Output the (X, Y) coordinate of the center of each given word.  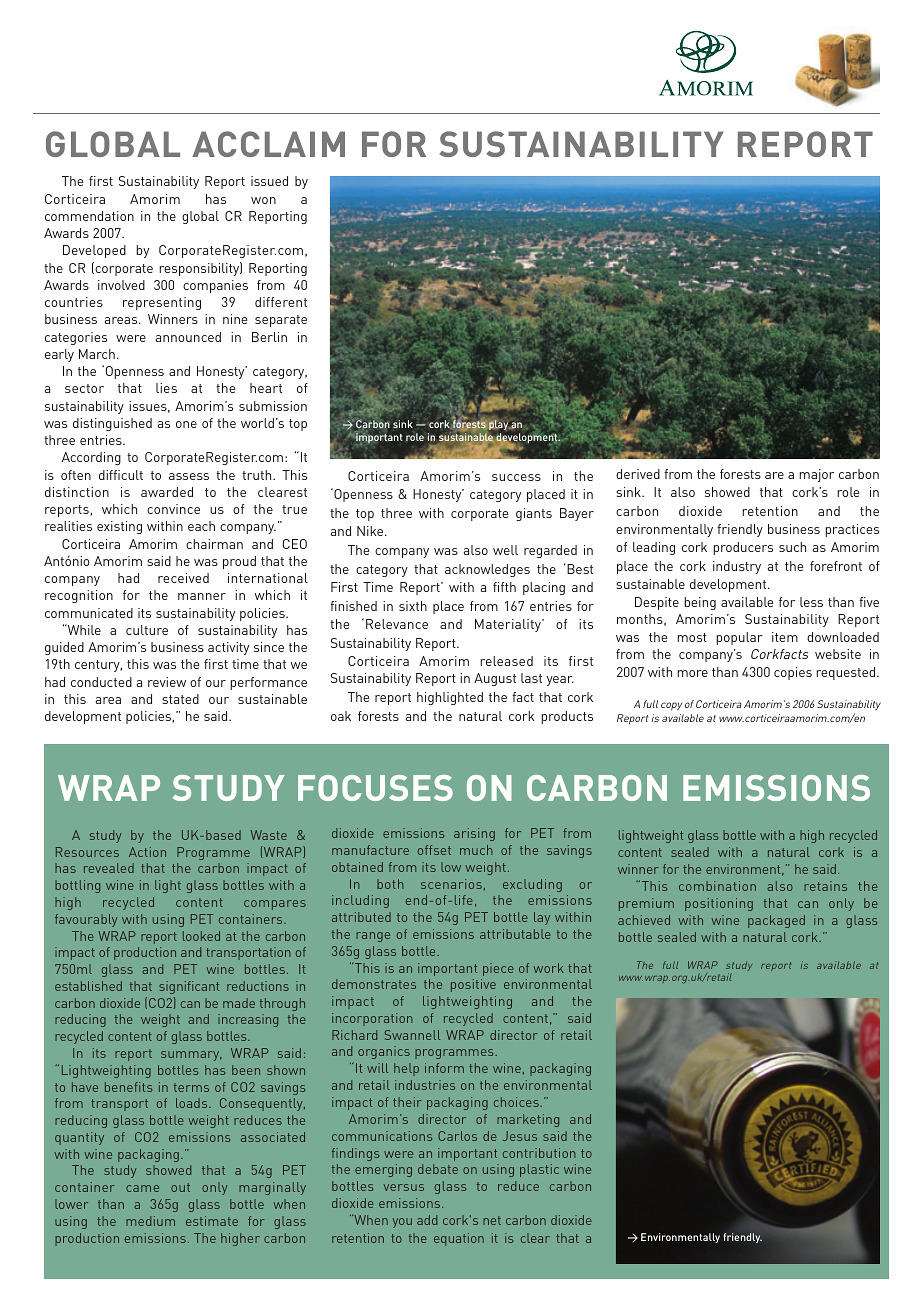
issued (269, 181)
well (505, 550)
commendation (89, 216)
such (792, 547)
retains (825, 886)
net (492, 1220)
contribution (539, 1153)
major (816, 475)
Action (147, 852)
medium (150, 1221)
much (476, 850)
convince (173, 509)
